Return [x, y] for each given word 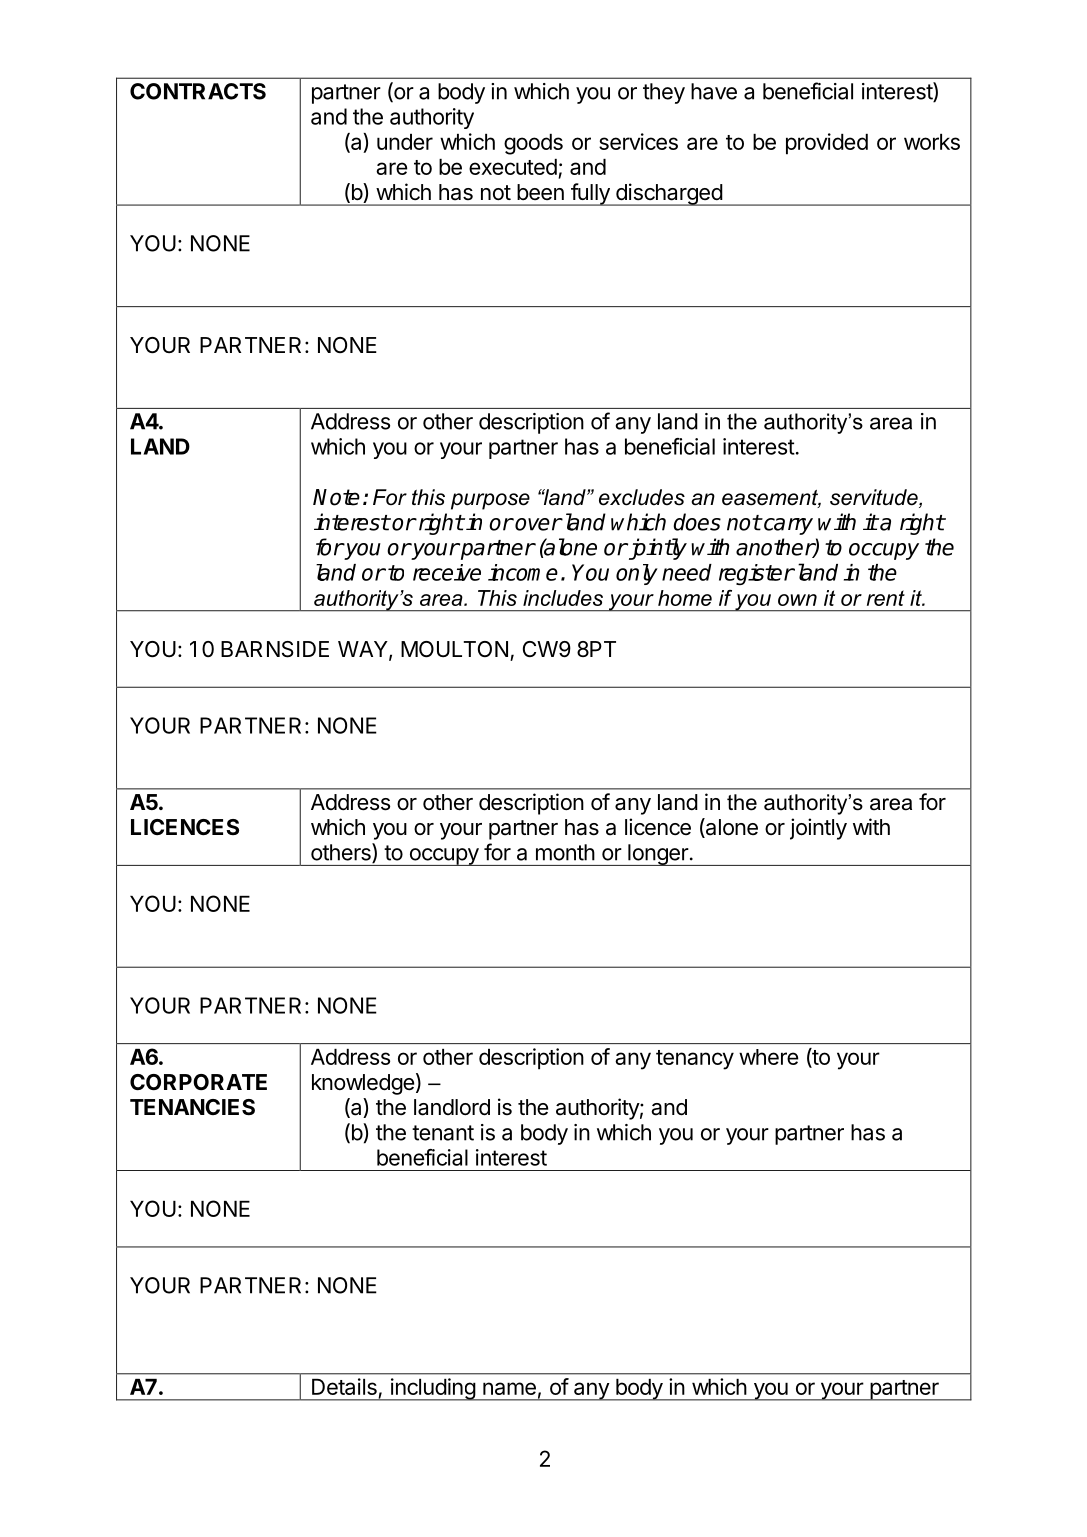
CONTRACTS [198, 91]
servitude [875, 498]
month [565, 852]
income [523, 572]
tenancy [695, 1060]
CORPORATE [198, 1082]
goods [533, 144]
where [768, 1057]
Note [336, 497]
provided [827, 144]
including [432, 1389]
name [509, 1388]
